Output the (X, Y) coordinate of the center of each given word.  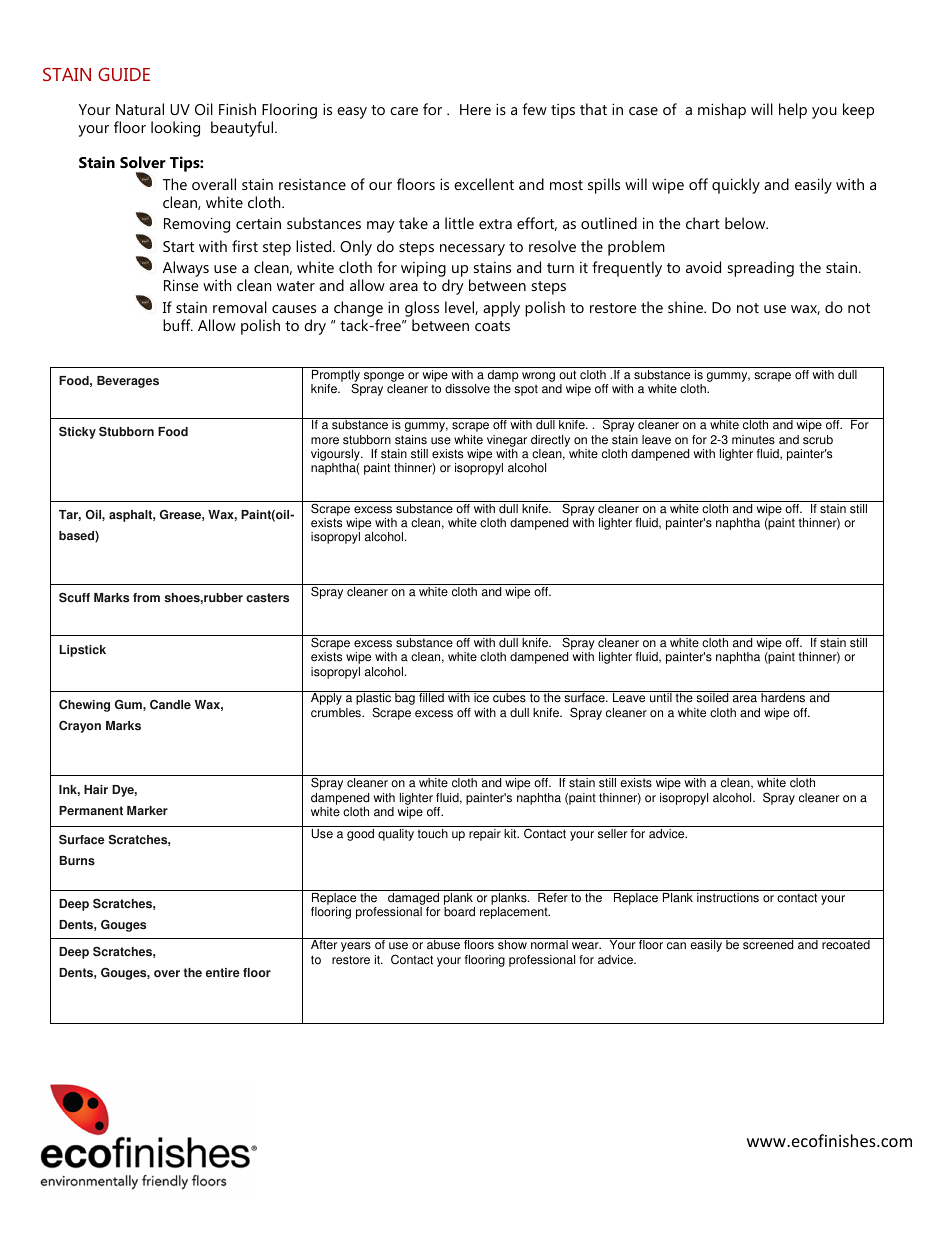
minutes (753, 440)
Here (475, 109)
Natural (140, 109)
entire (223, 973)
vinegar (507, 441)
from (146, 598)
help (793, 111)
